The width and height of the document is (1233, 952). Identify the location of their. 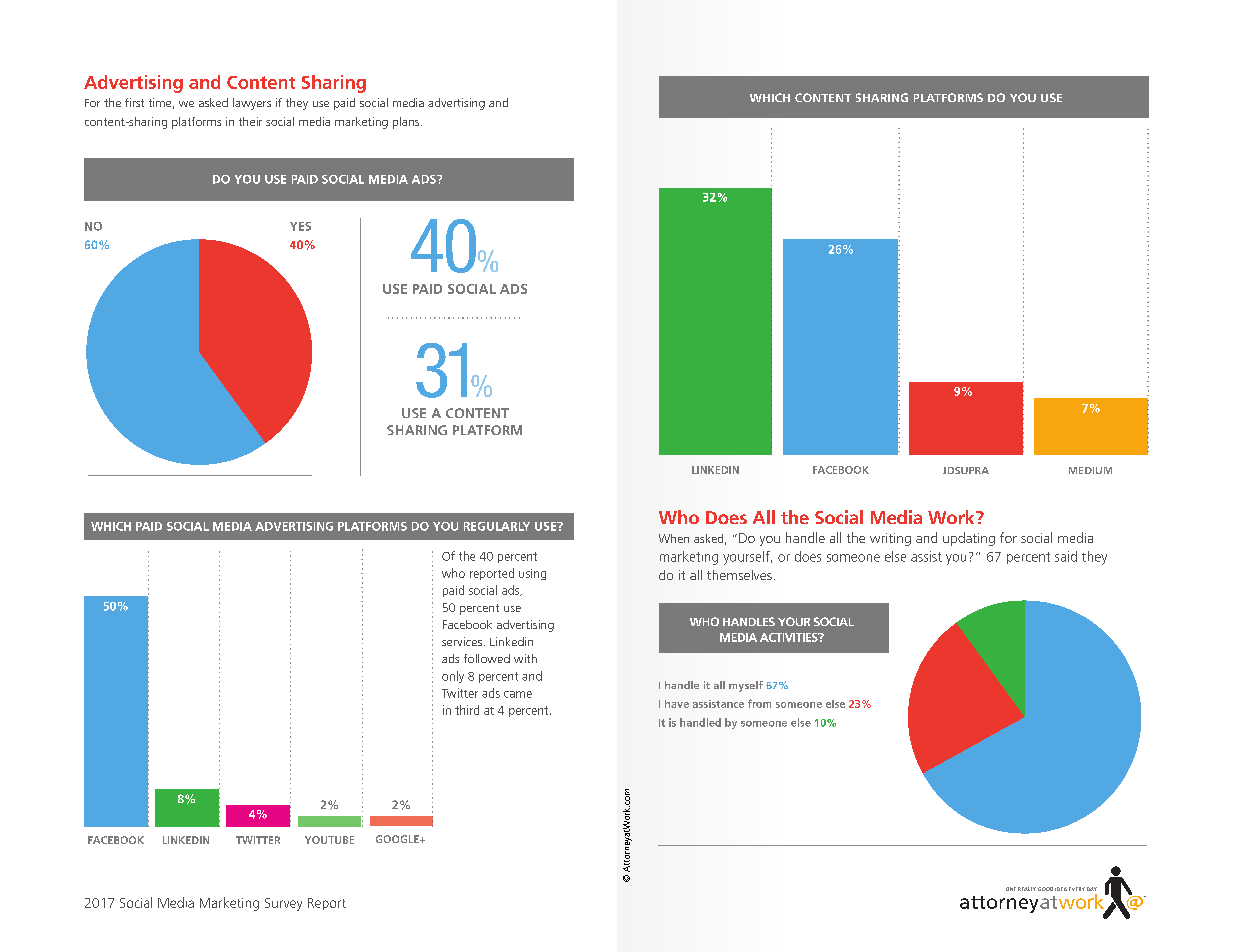
(250, 121).
